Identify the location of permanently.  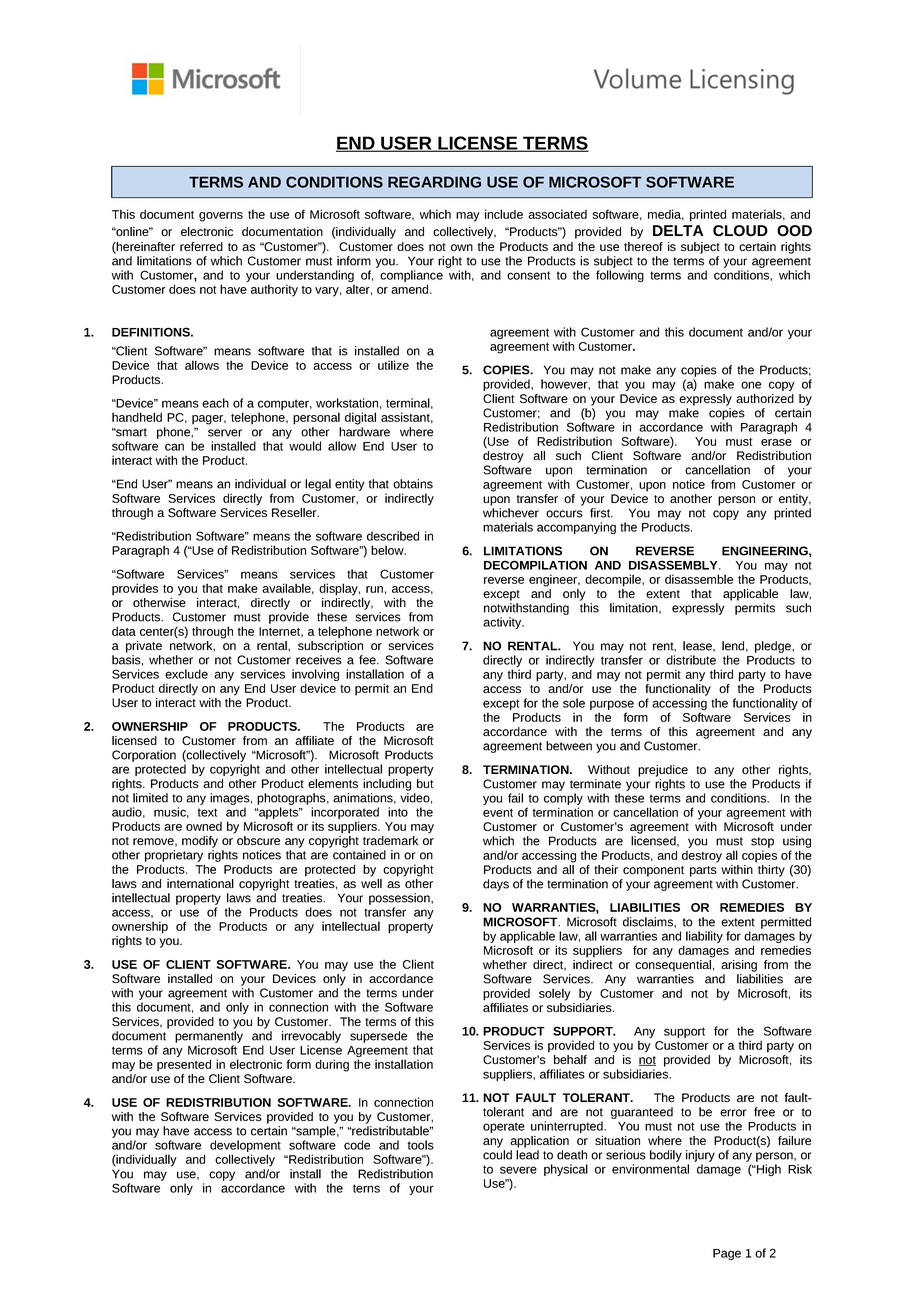
(209, 1037).
